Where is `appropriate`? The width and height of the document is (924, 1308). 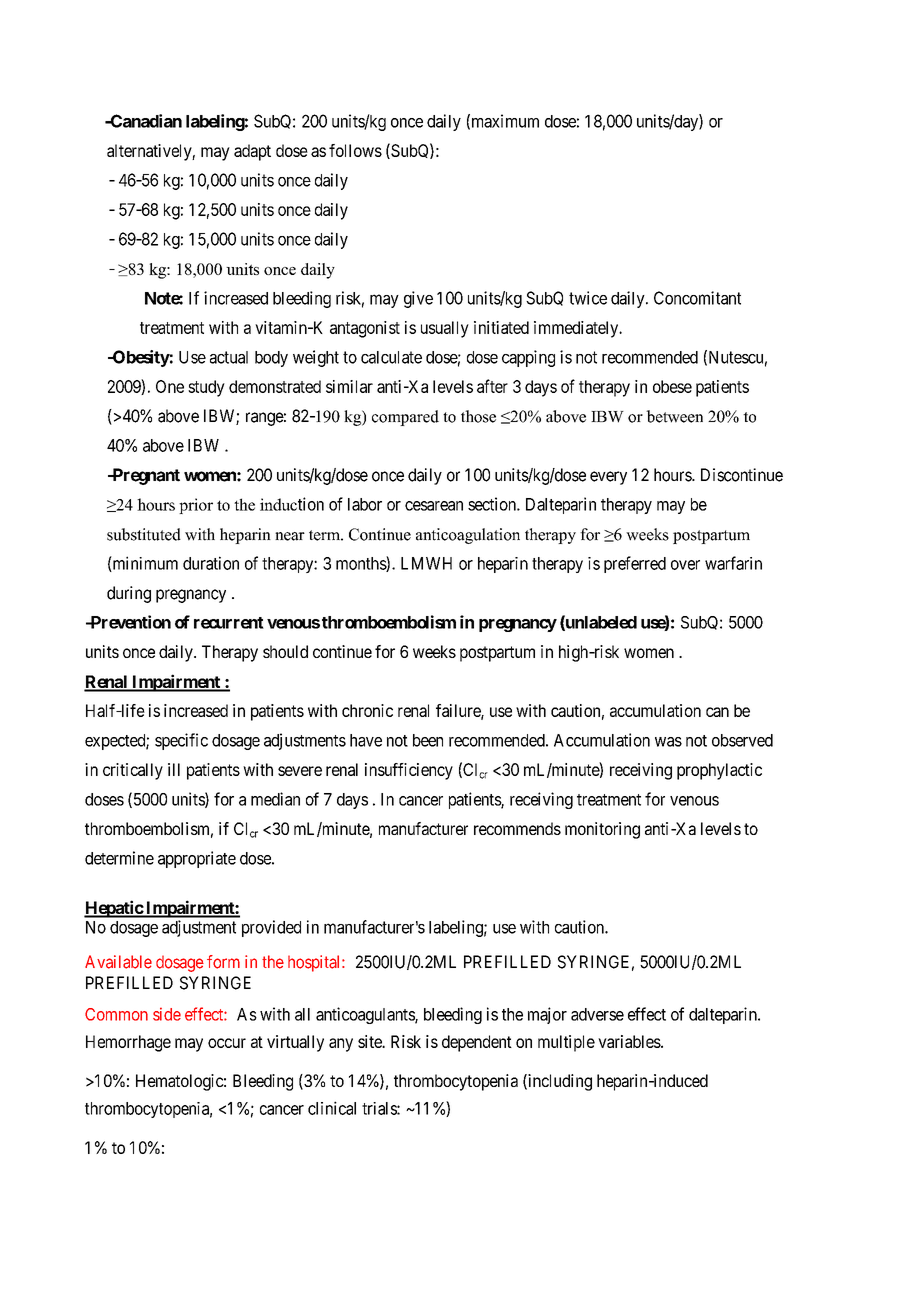
appropriate is located at coordinates (197, 859).
